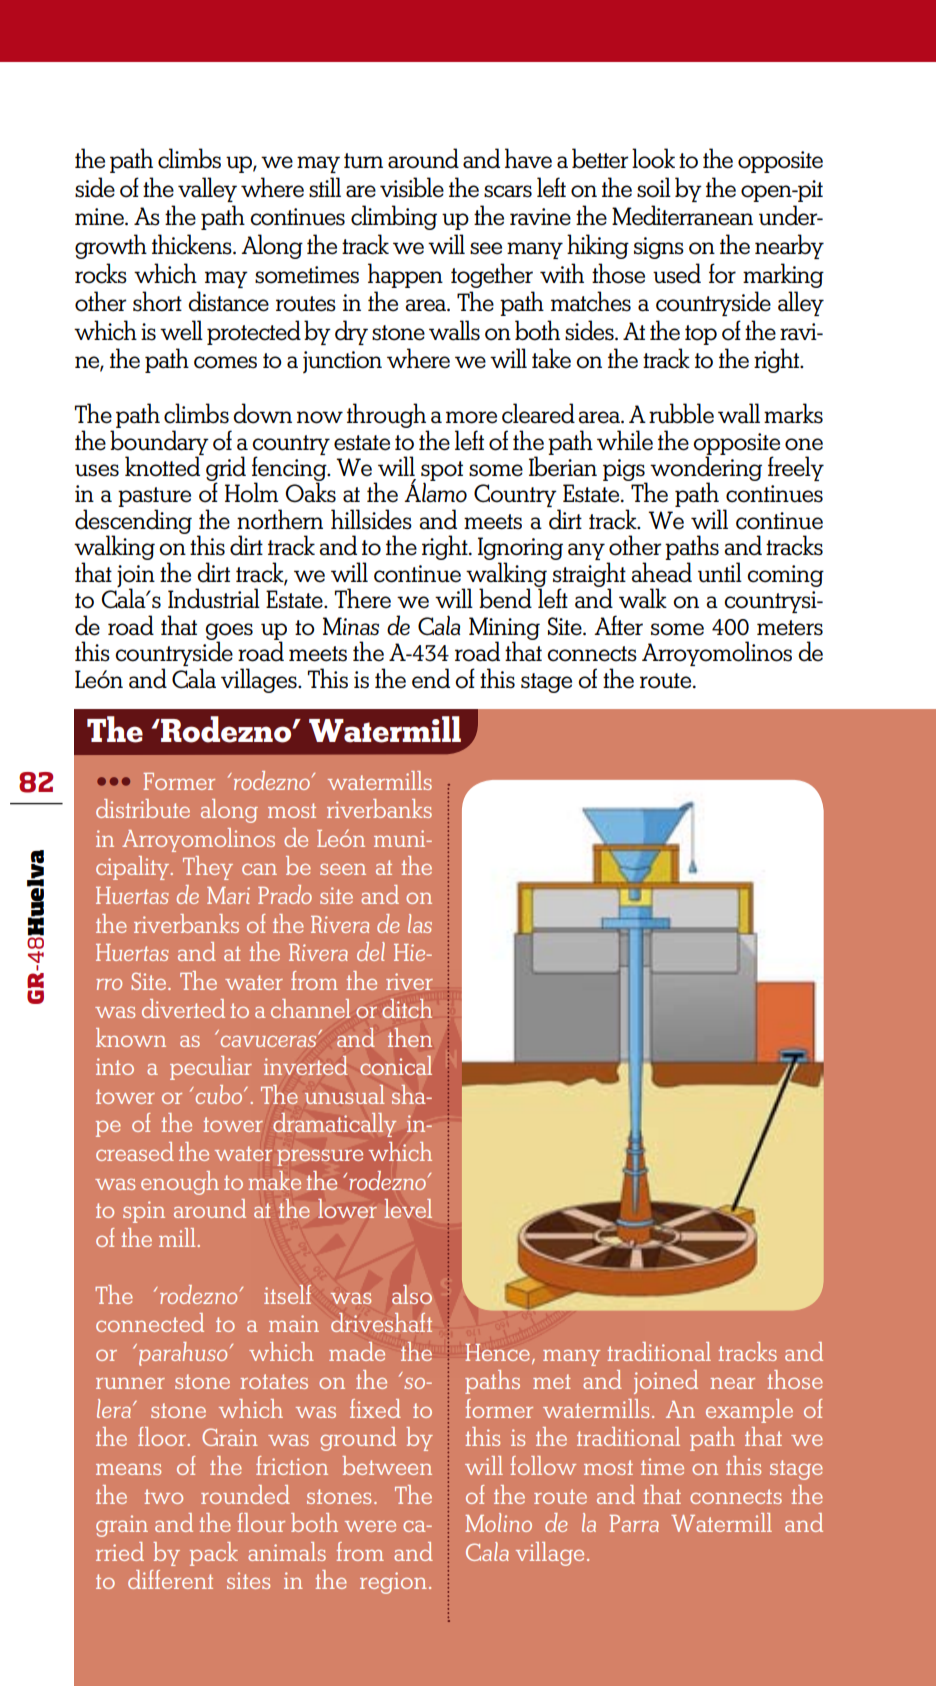 This screenshot has width=936, height=1686. What do you see at coordinates (682, 215) in the screenshot?
I see `Mediterranean` at bounding box center [682, 215].
